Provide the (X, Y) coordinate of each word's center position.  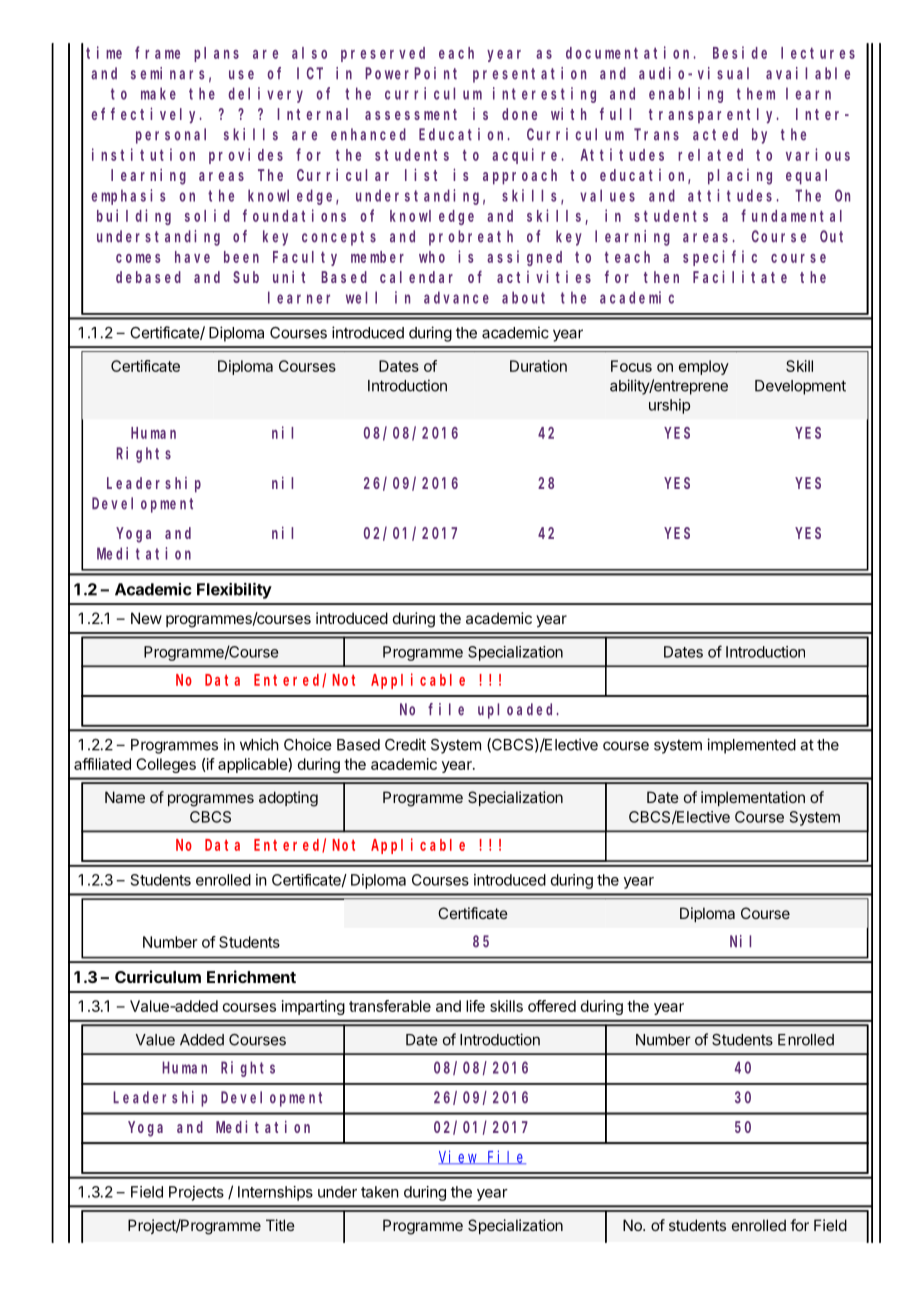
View (459, 1157)
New (146, 618)
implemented (751, 746)
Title (280, 1225)
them (756, 93)
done (519, 114)
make (158, 93)
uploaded (518, 711)
